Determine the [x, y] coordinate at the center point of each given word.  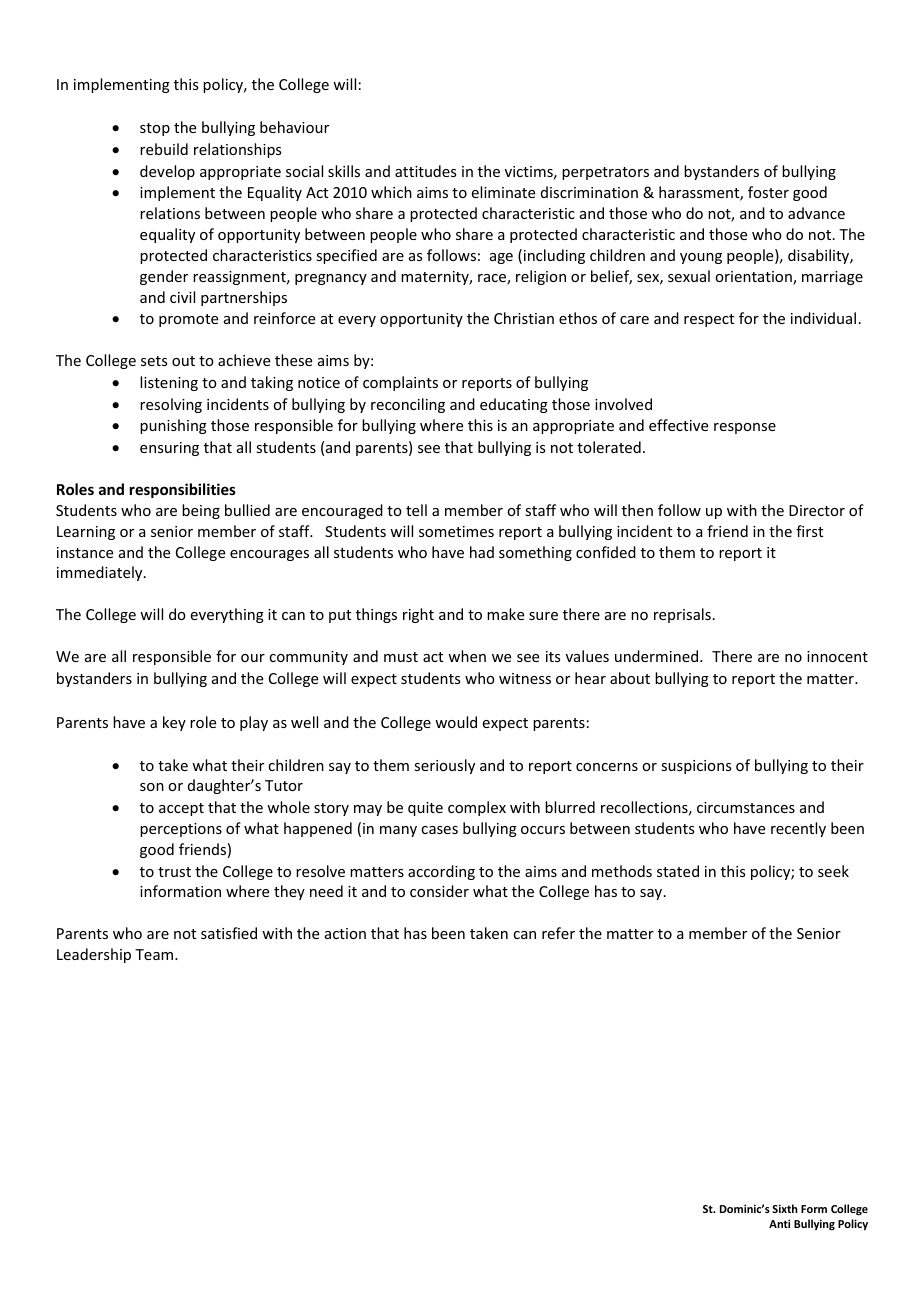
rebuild [164, 149]
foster [768, 192]
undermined [658, 656]
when [467, 656]
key [174, 723]
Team [154, 954]
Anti [779, 1223]
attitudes [425, 171]
